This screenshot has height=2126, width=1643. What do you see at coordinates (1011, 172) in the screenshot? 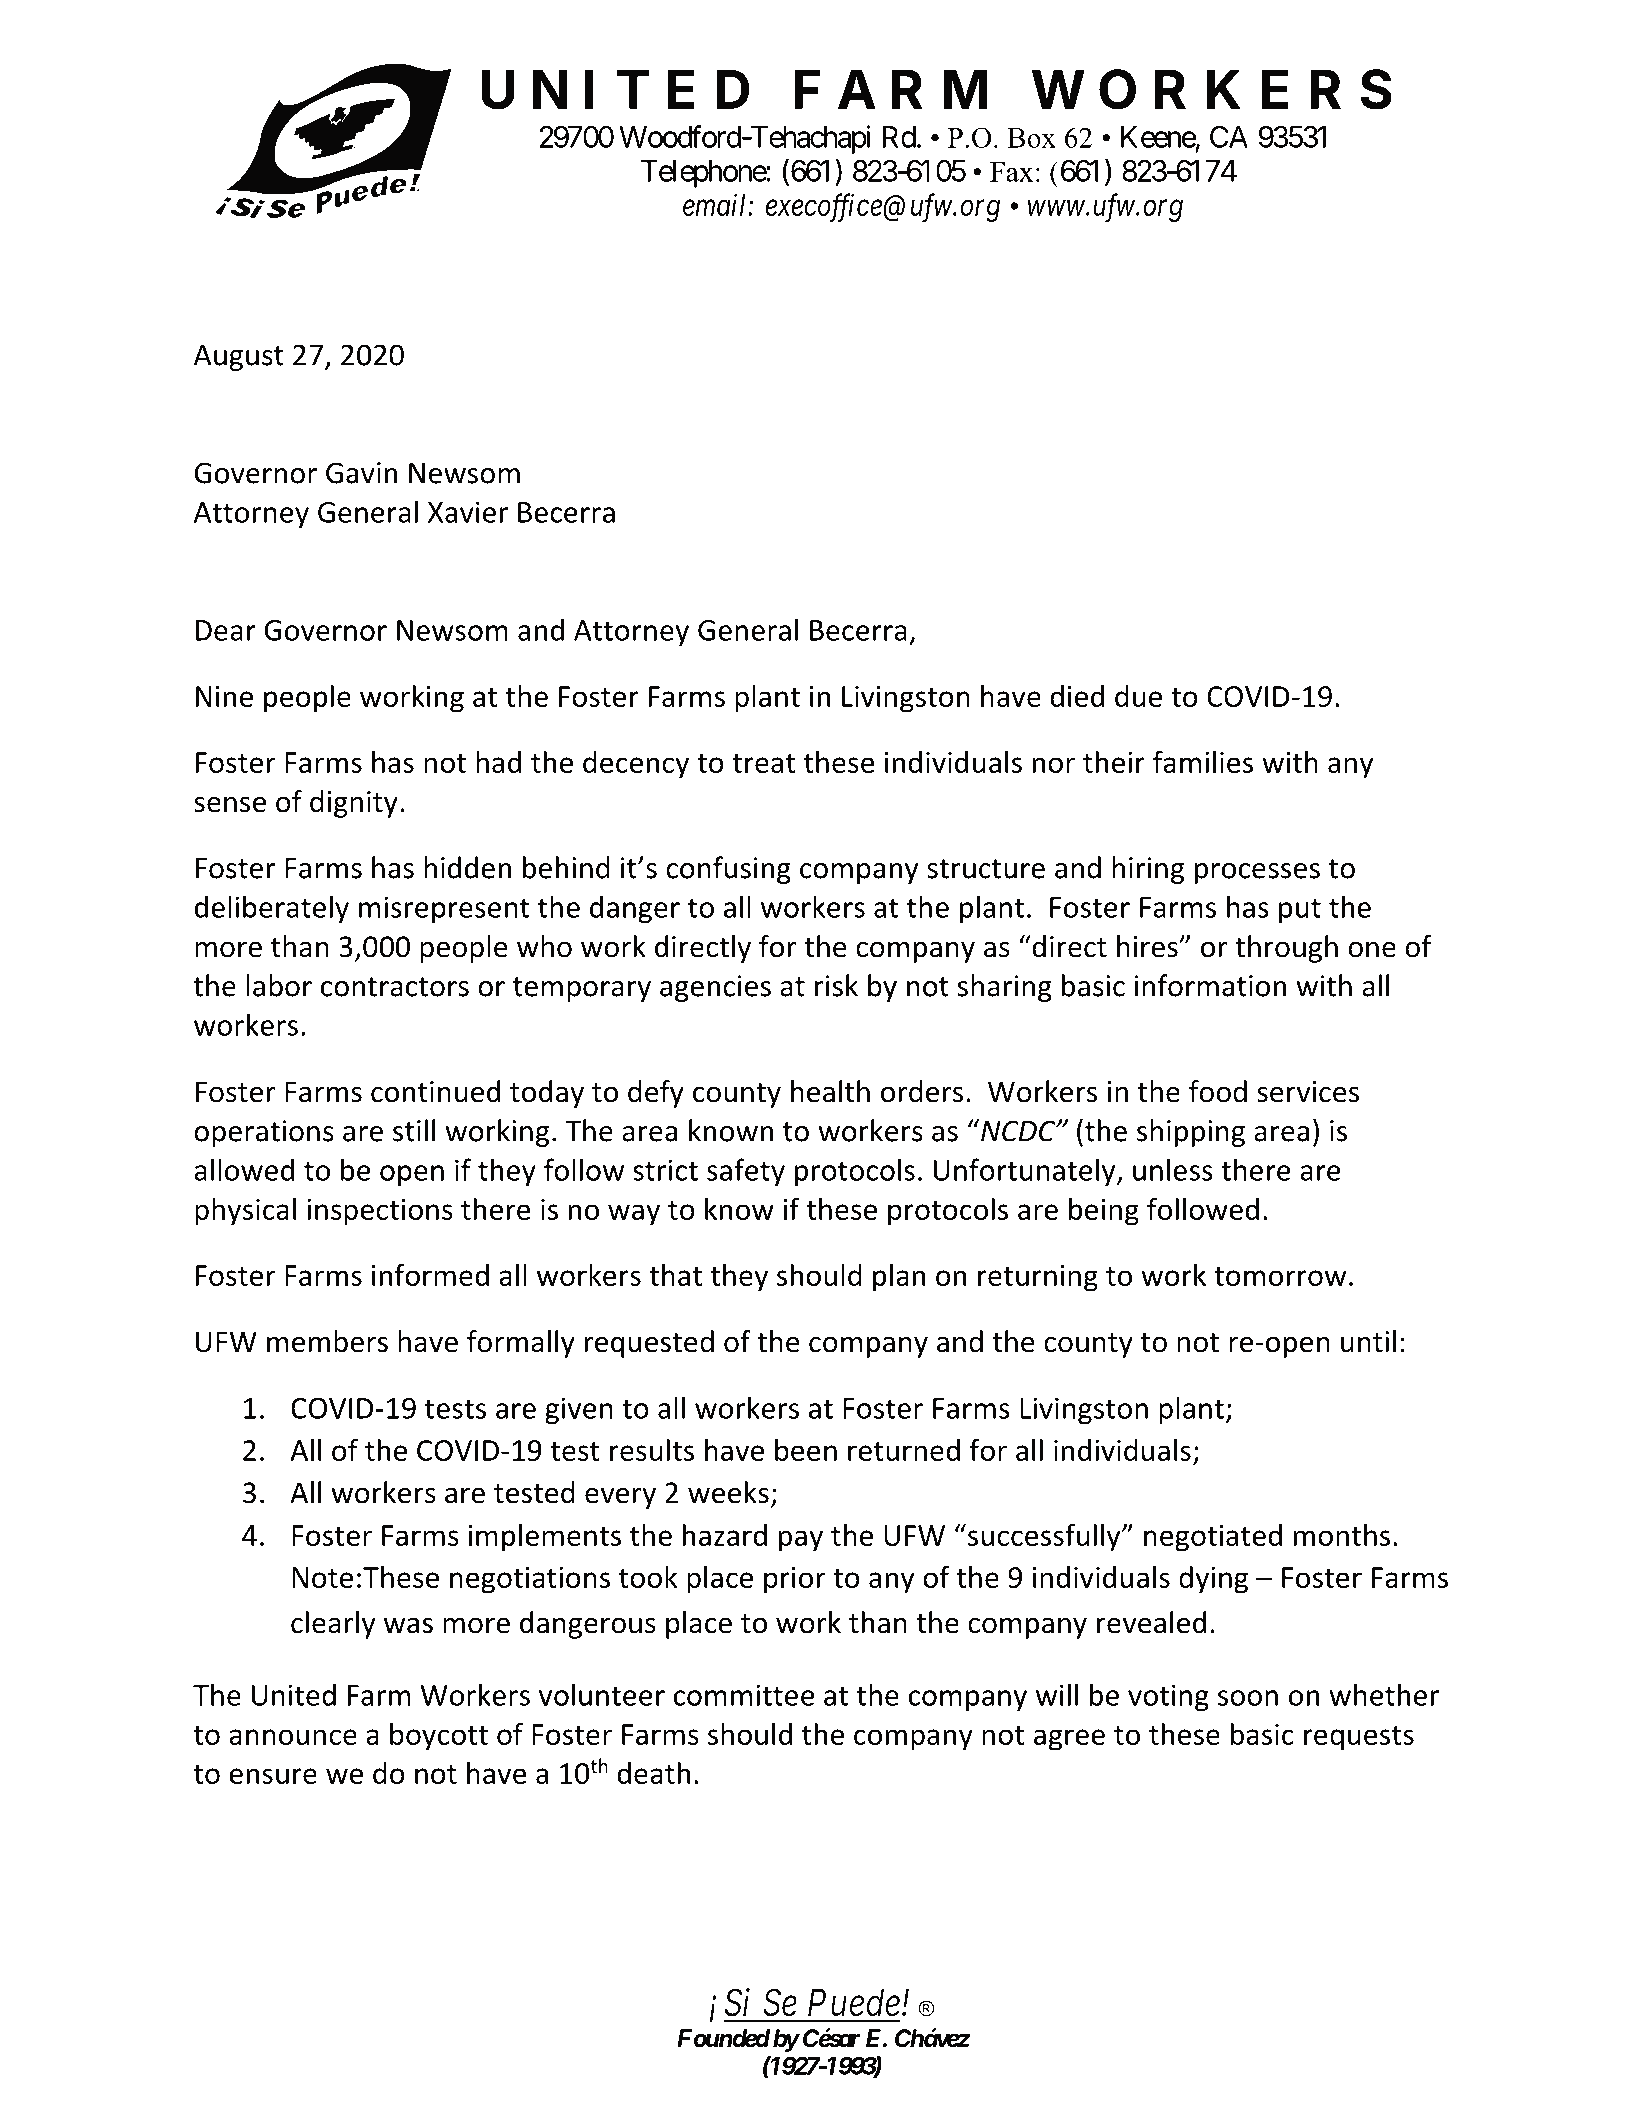
I see `Fax` at bounding box center [1011, 172].
